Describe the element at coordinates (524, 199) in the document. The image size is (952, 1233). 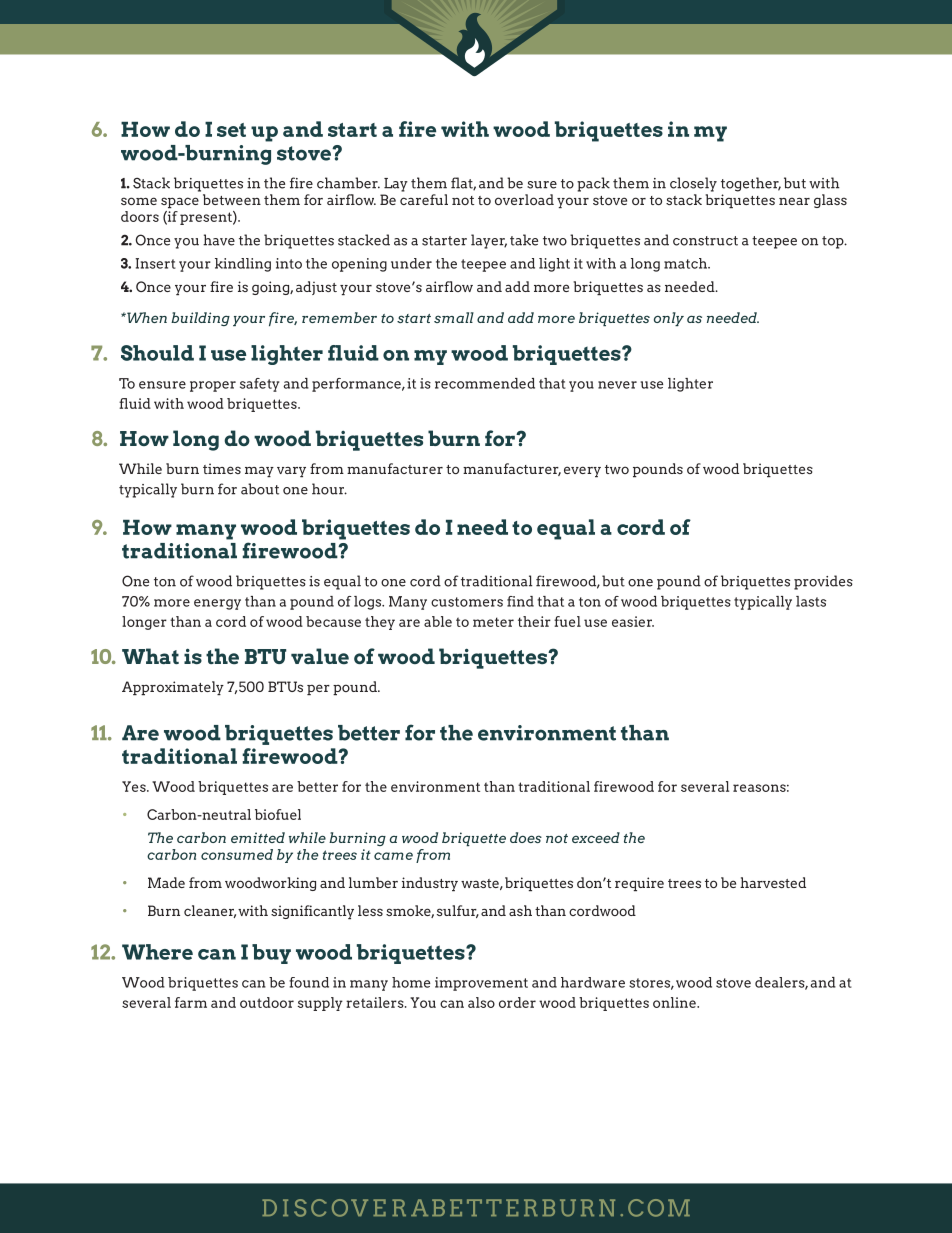
I see `overload` at that location.
